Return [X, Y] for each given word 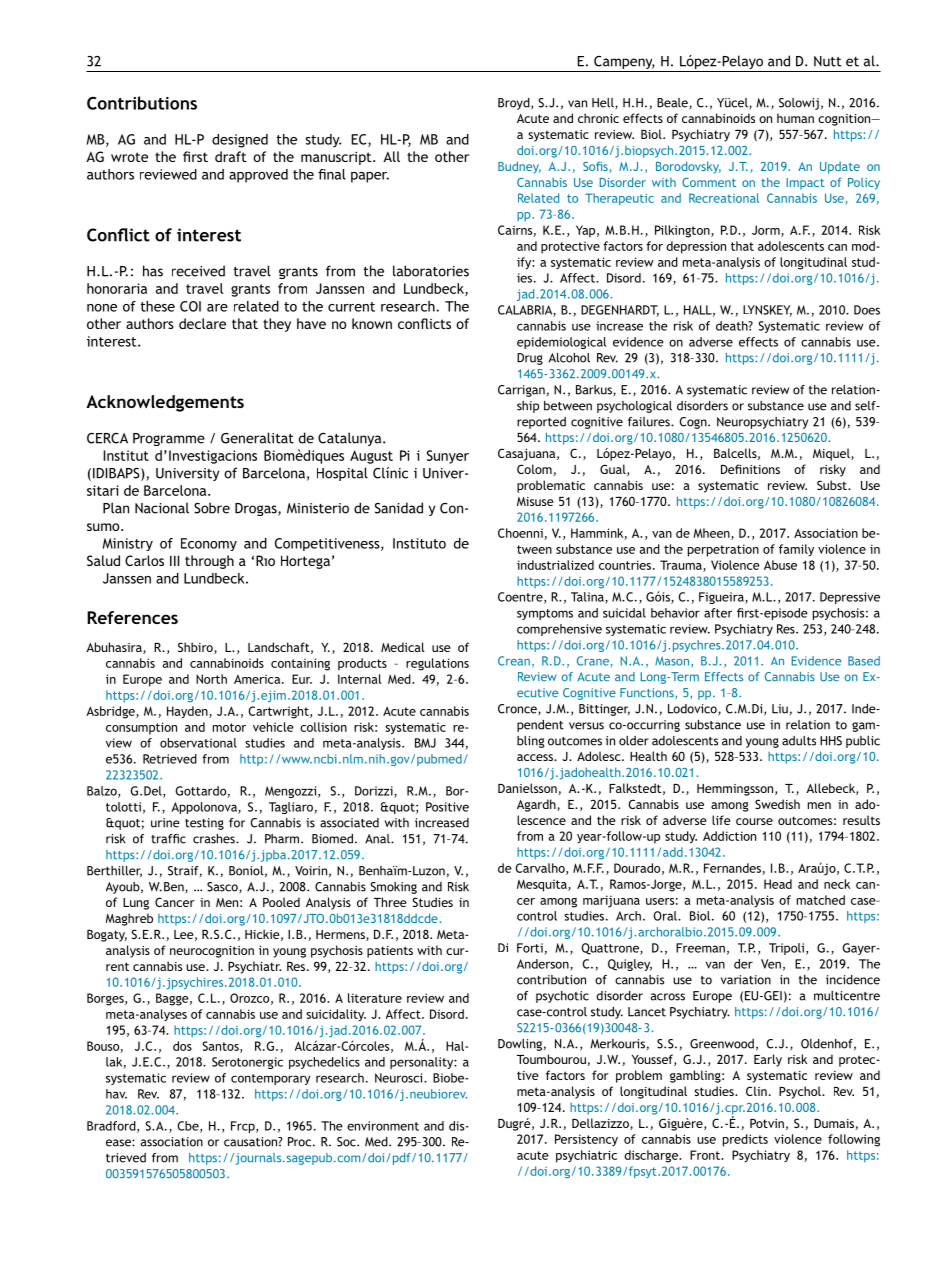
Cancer [175, 902]
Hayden [188, 712]
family [796, 550]
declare [202, 323]
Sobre [212, 508]
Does [867, 310]
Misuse [535, 501]
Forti [531, 949]
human [795, 118]
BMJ [425, 743]
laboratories [431, 271]
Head [778, 884]
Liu [780, 709]
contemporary [271, 1079]
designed [240, 141]
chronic [598, 118]
